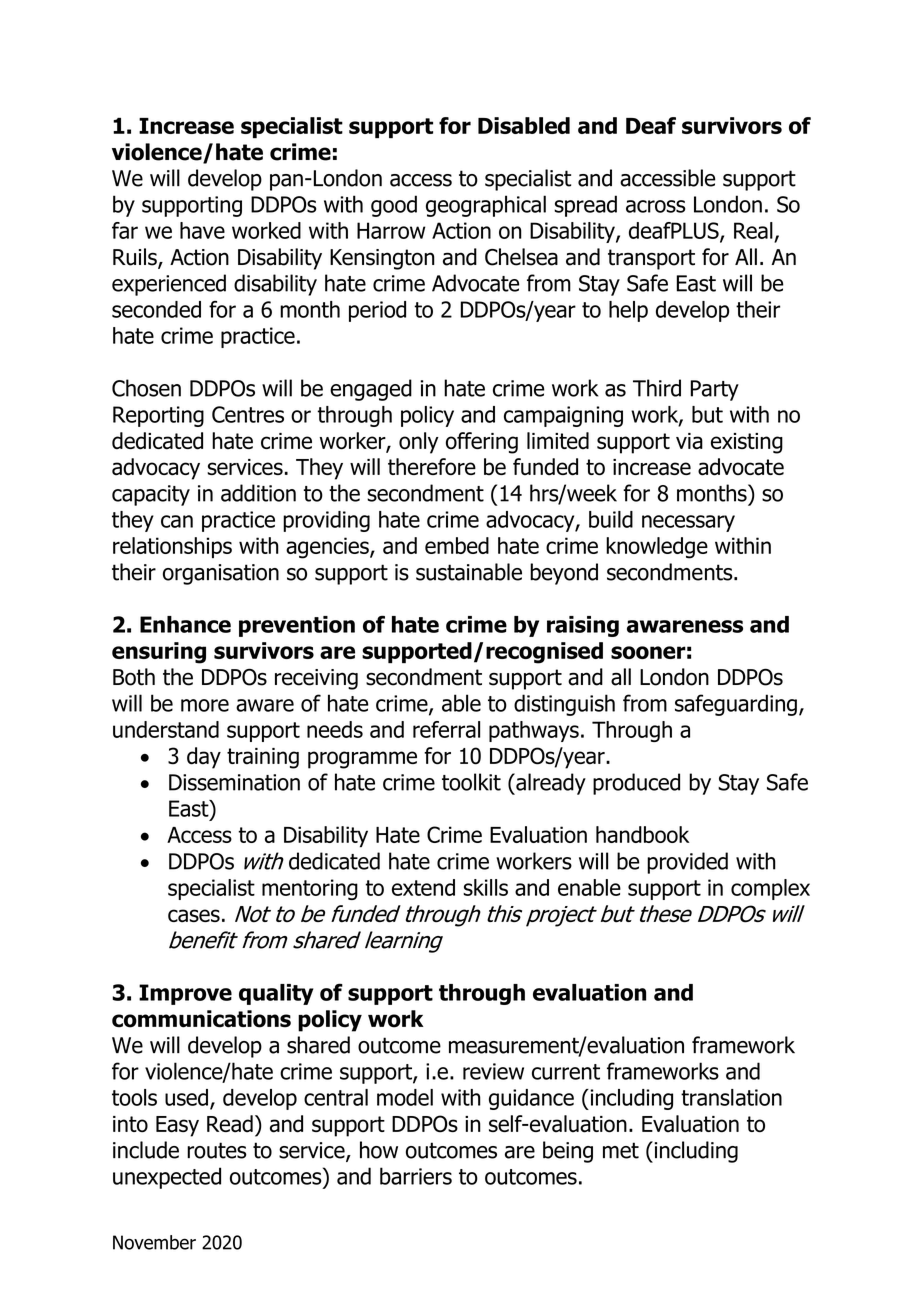 The image size is (924, 1308). I want to click on complex, so click(770, 889).
